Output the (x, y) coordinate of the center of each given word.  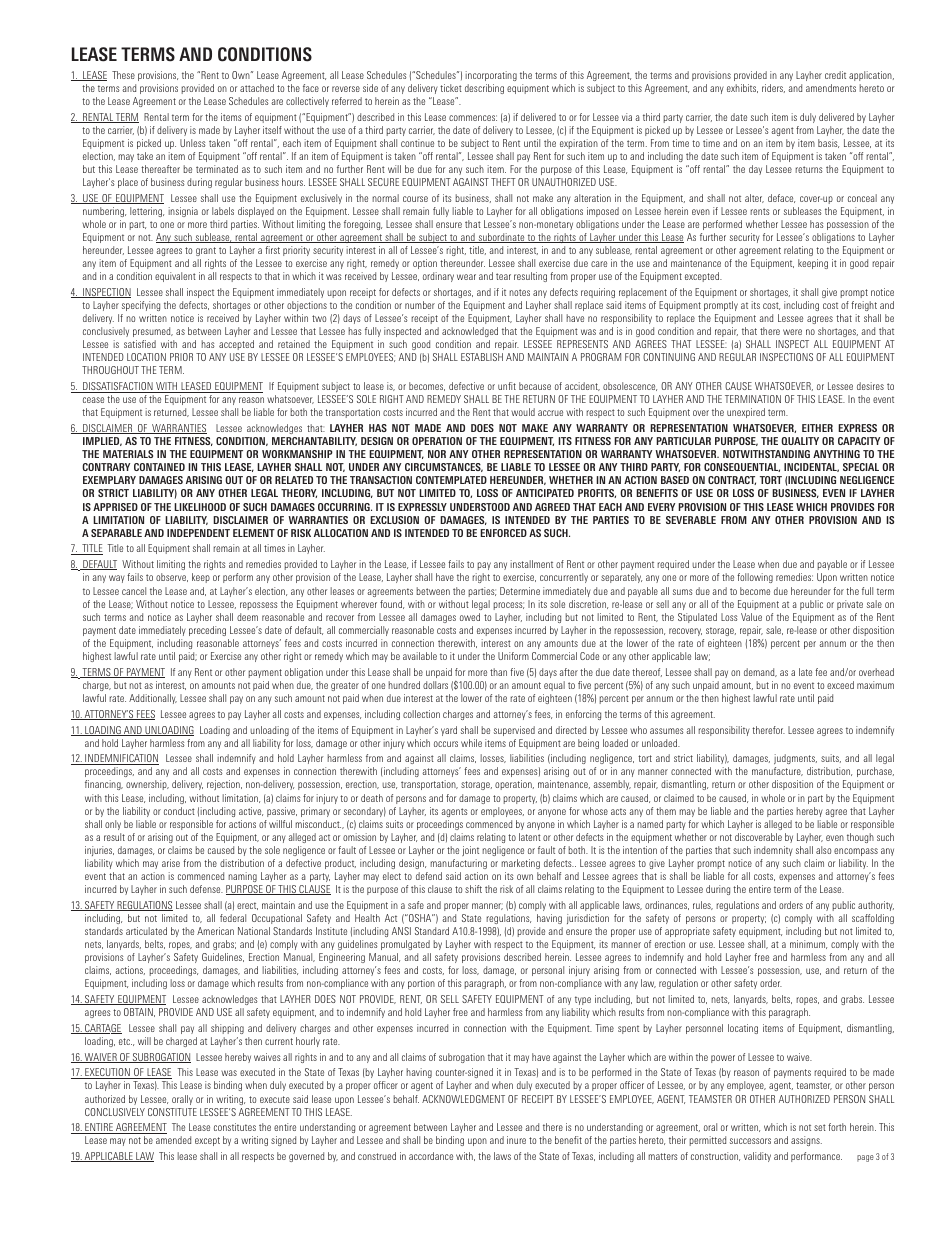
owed (470, 617)
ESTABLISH (482, 357)
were (792, 332)
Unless (193, 143)
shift (473, 889)
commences (473, 118)
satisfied (140, 344)
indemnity (773, 851)
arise (171, 863)
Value (751, 617)
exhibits (742, 88)
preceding (207, 631)
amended (173, 1140)
